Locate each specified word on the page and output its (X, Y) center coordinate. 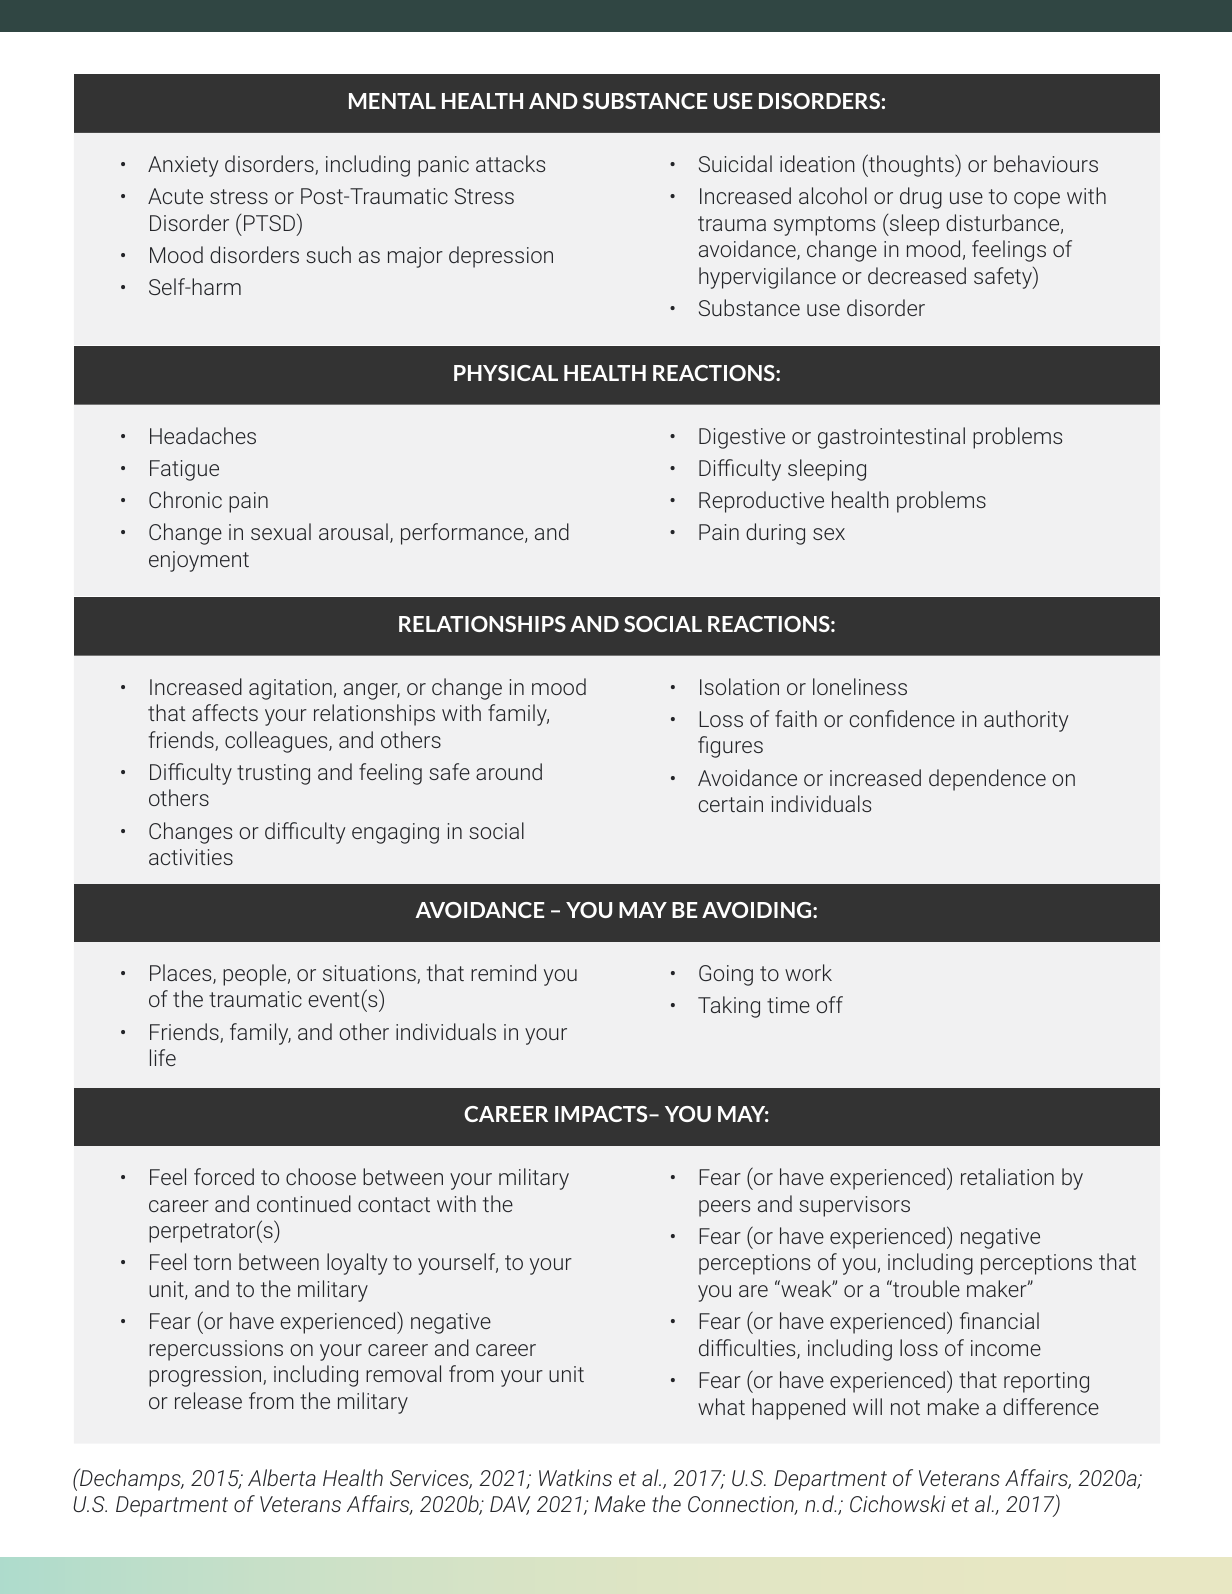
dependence (987, 780)
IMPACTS (602, 1114)
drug (921, 198)
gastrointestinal (891, 438)
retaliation (1007, 1176)
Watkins (575, 1477)
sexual (281, 531)
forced (224, 1176)
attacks (510, 163)
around (509, 771)
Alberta (282, 1477)
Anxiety (183, 166)
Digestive (742, 438)
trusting (273, 774)
